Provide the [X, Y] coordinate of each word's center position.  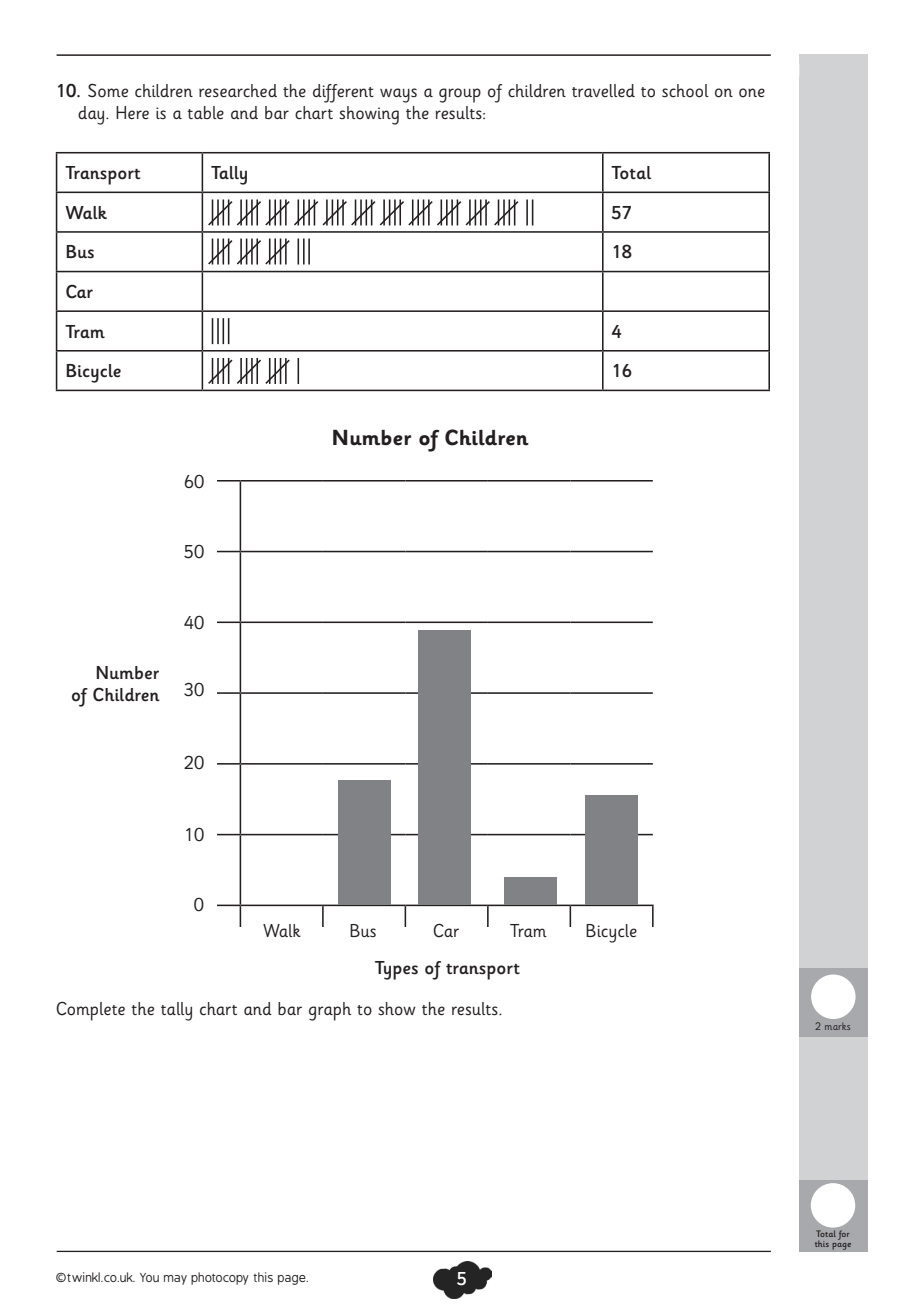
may [175, 1280]
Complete [90, 1011]
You [149, 1277]
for [844, 1235]
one [752, 93]
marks [837, 1026]
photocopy [220, 1278]
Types [396, 970]
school [685, 91]
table [205, 112]
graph [330, 1011]
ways [398, 95]
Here [132, 112]
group [460, 95]
